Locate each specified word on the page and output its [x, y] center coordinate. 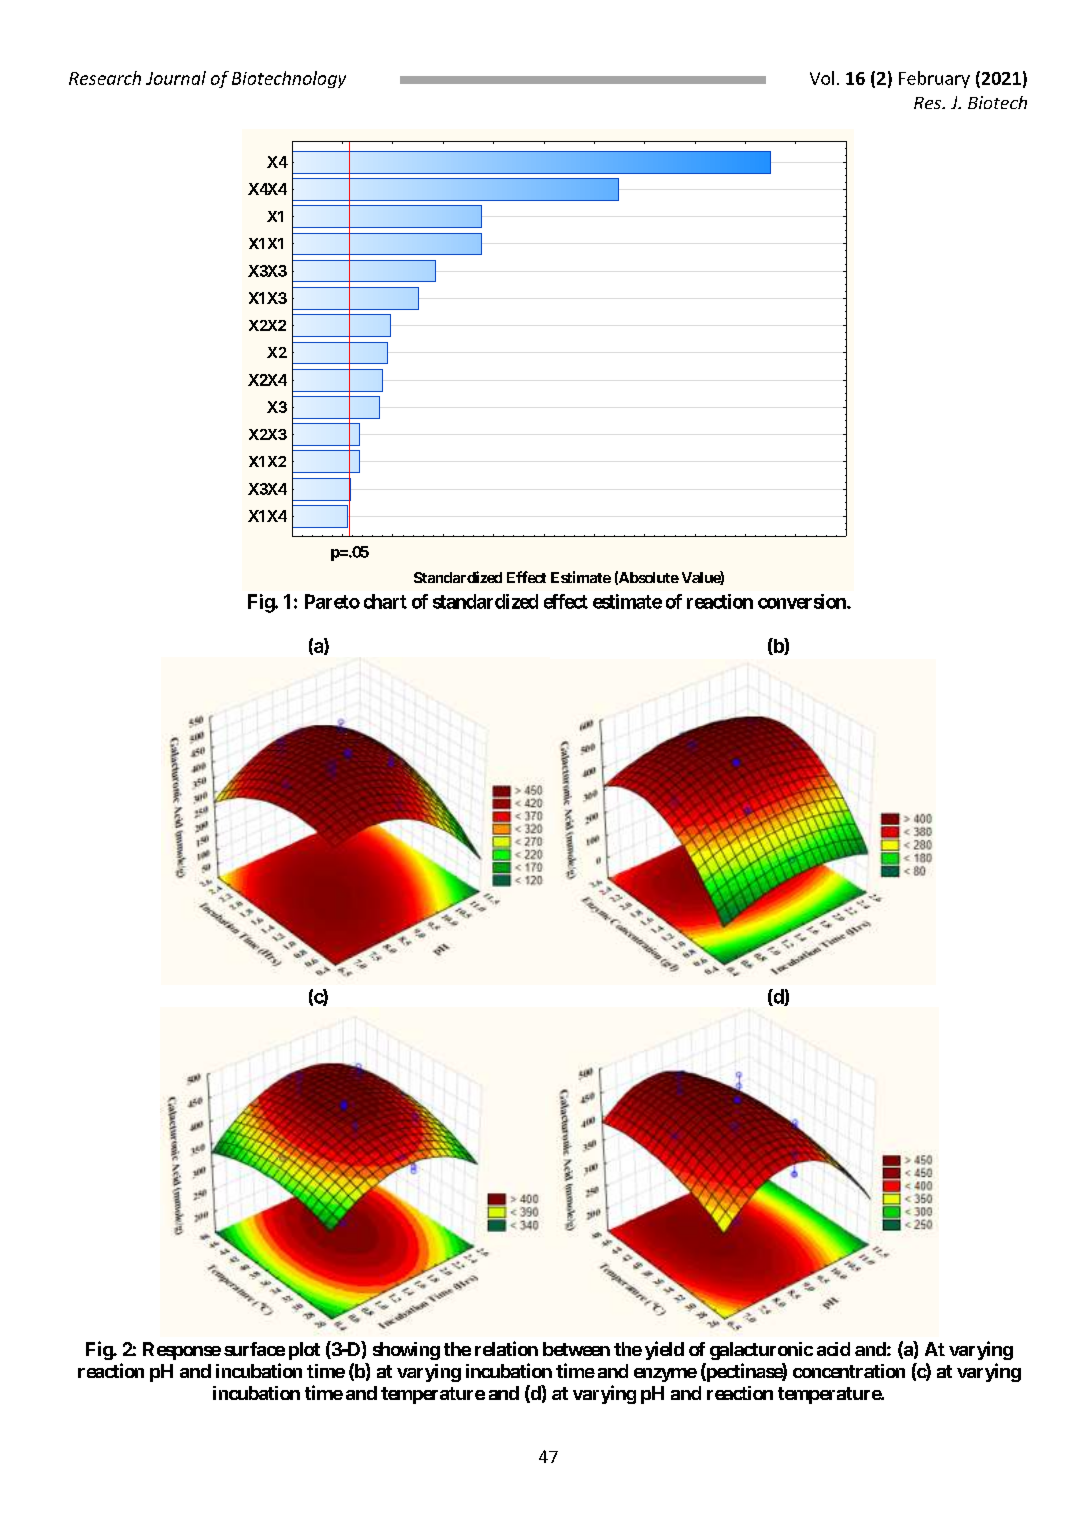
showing [406, 1351]
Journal [176, 78]
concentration [849, 1371]
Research [105, 78]
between [576, 1349]
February [934, 79]
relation [506, 1348]
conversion [803, 601]
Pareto [332, 601]
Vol [822, 78]
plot [304, 1351]
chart [385, 601]
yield [664, 1350]
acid [833, 1349]
